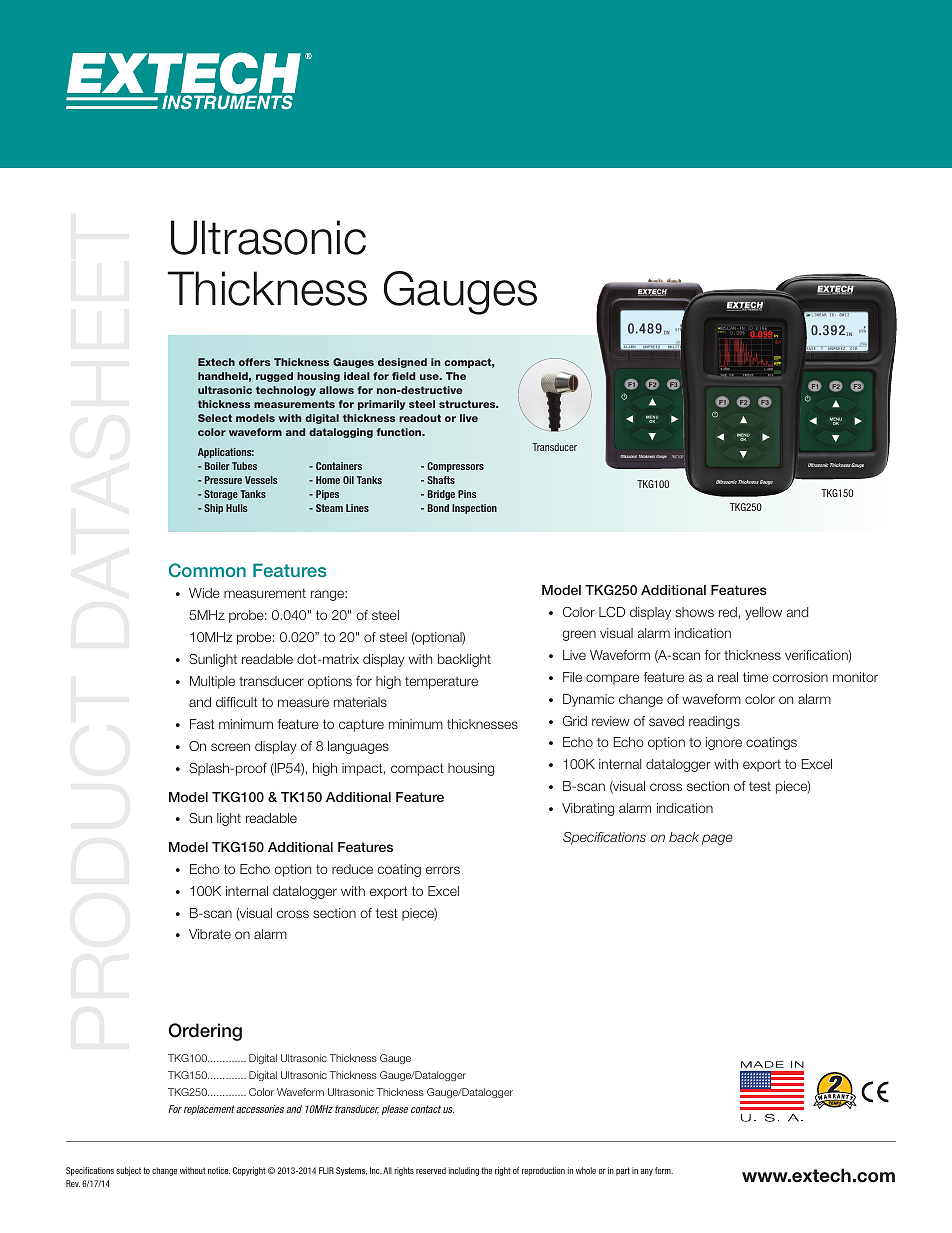 The height and width of the page is (1233, 952). Describe the element at coordinates (212, 682) in the page. I see `Multiple` at that location.
